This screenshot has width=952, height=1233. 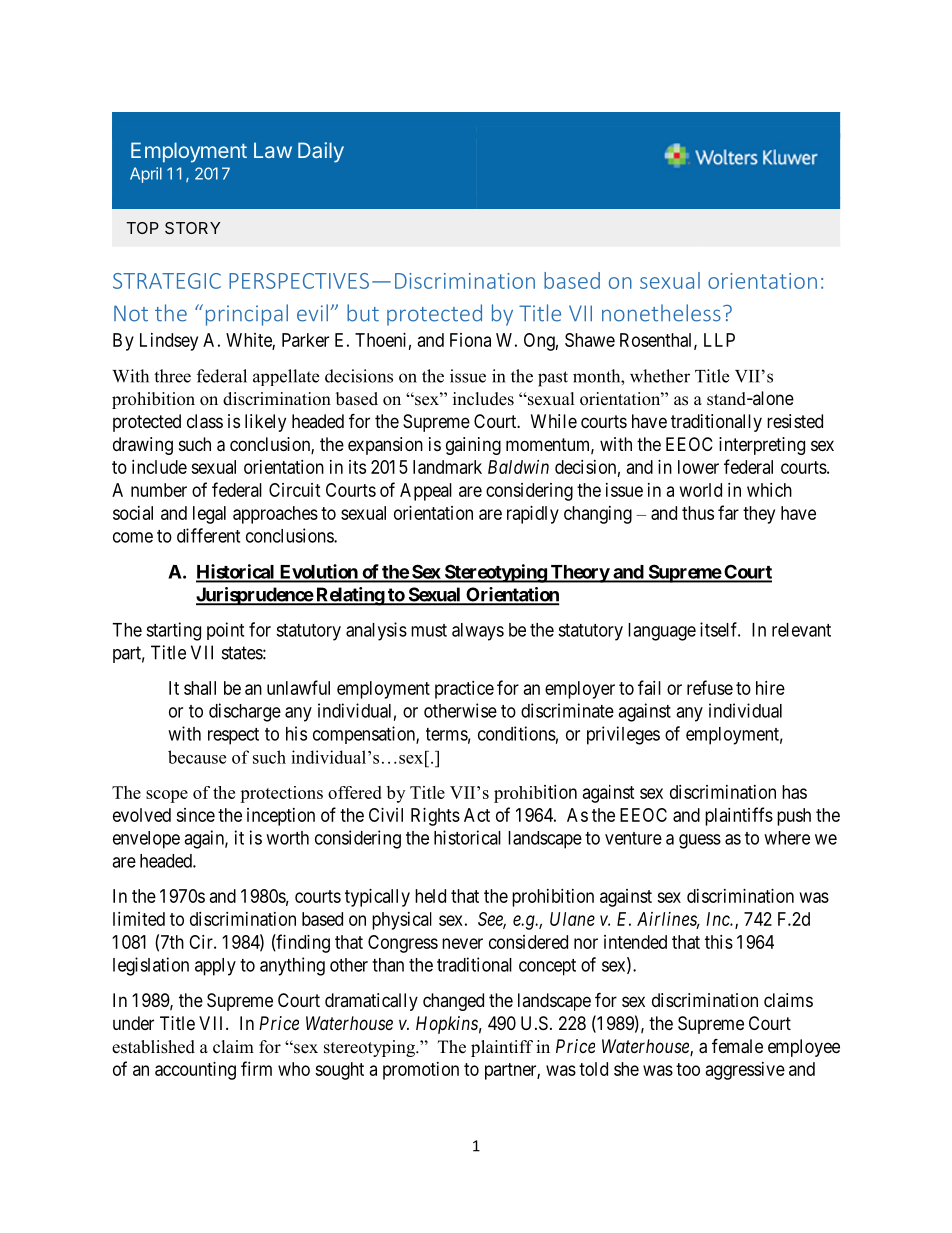 I want to click on Daily, so click(x=321, y=152).
